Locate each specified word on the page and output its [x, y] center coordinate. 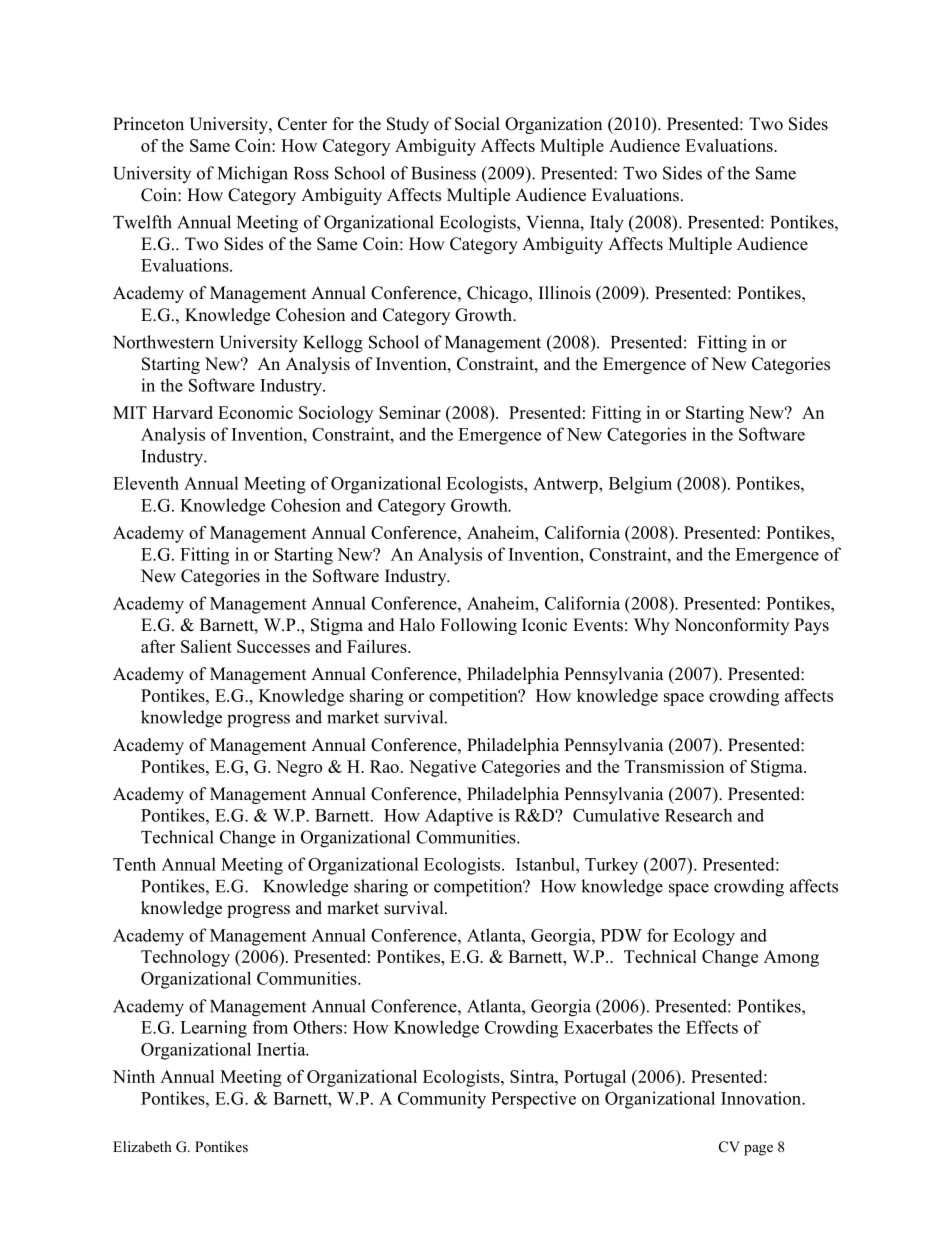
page [758, 1150]
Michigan [253, 175]
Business [443, 173]
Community [442, 1100]
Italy [607, 224]
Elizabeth [142, 1146]
